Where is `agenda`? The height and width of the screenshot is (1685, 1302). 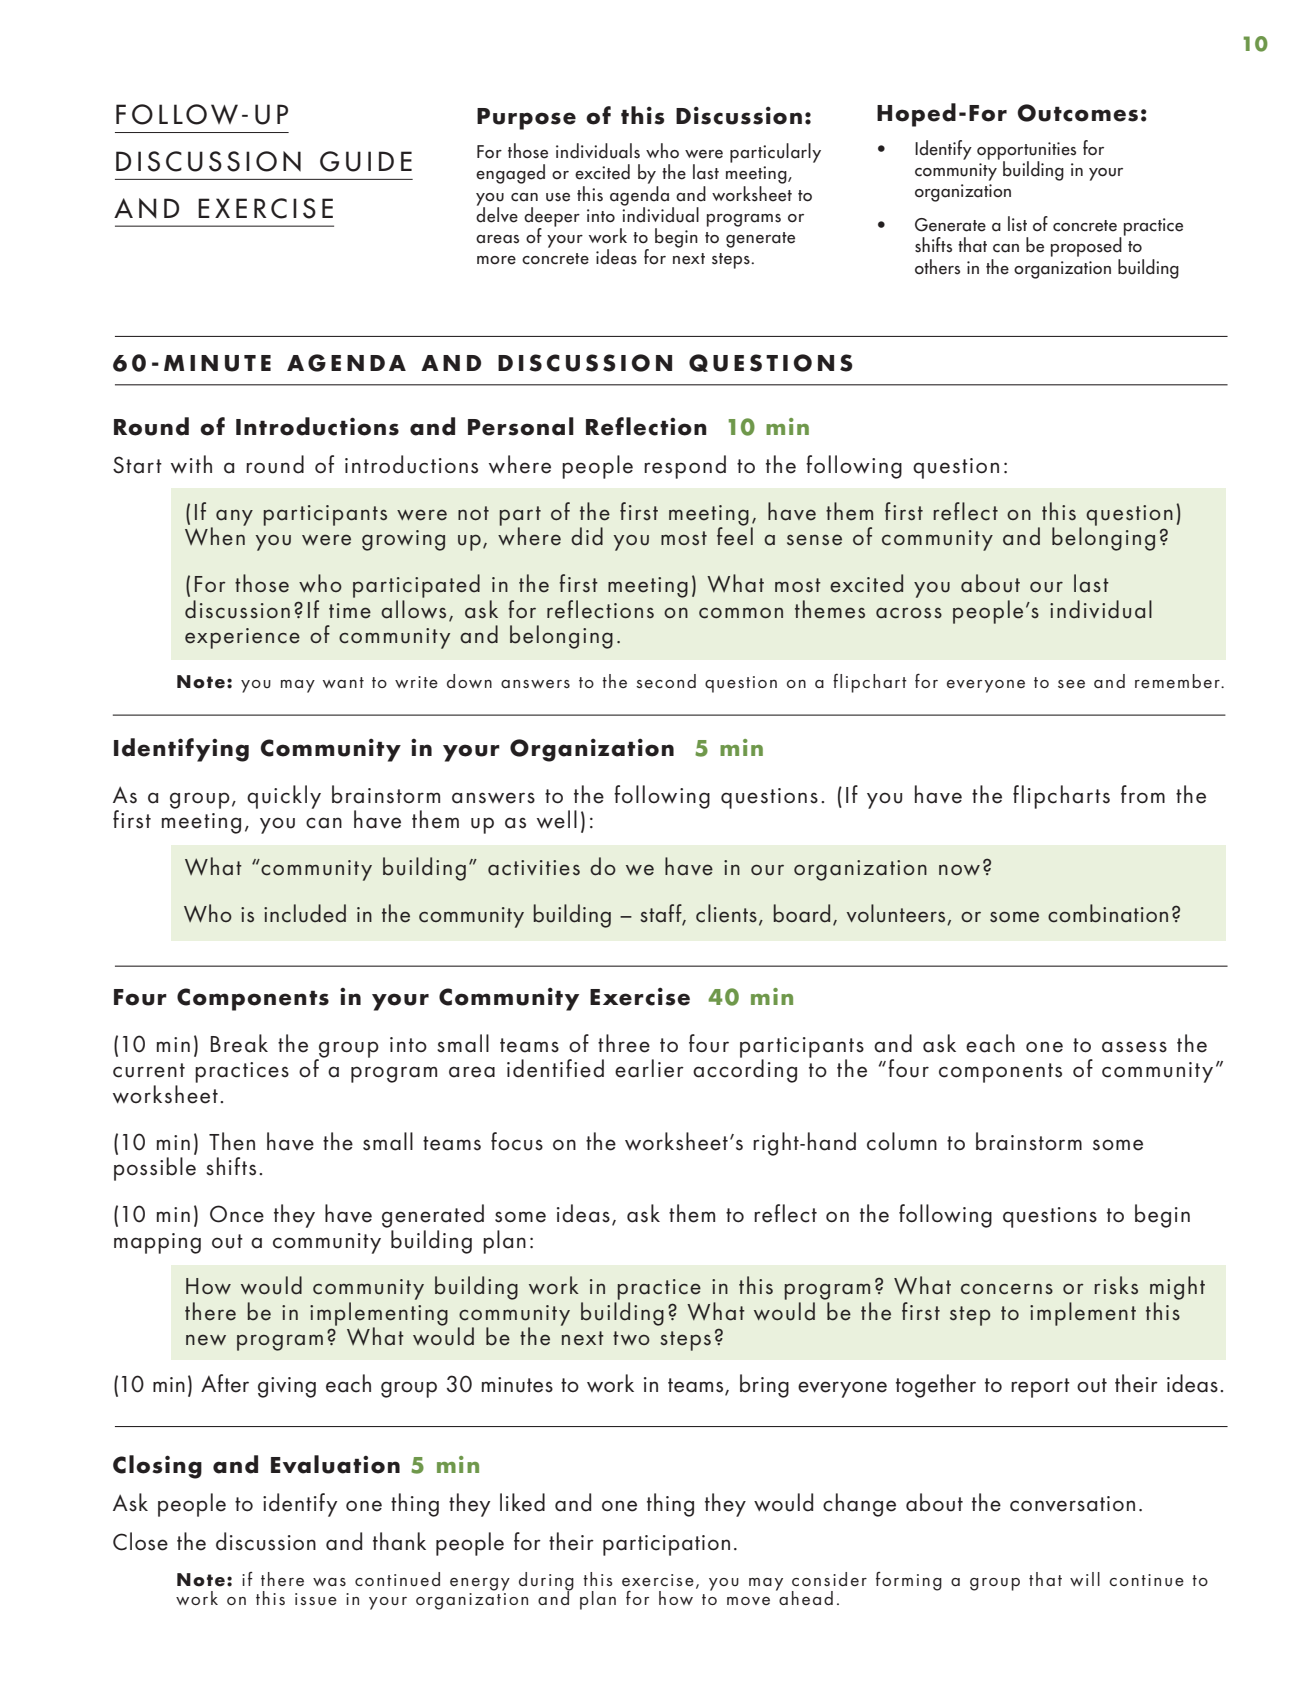
agenda is located at coordinates (639, 195).
